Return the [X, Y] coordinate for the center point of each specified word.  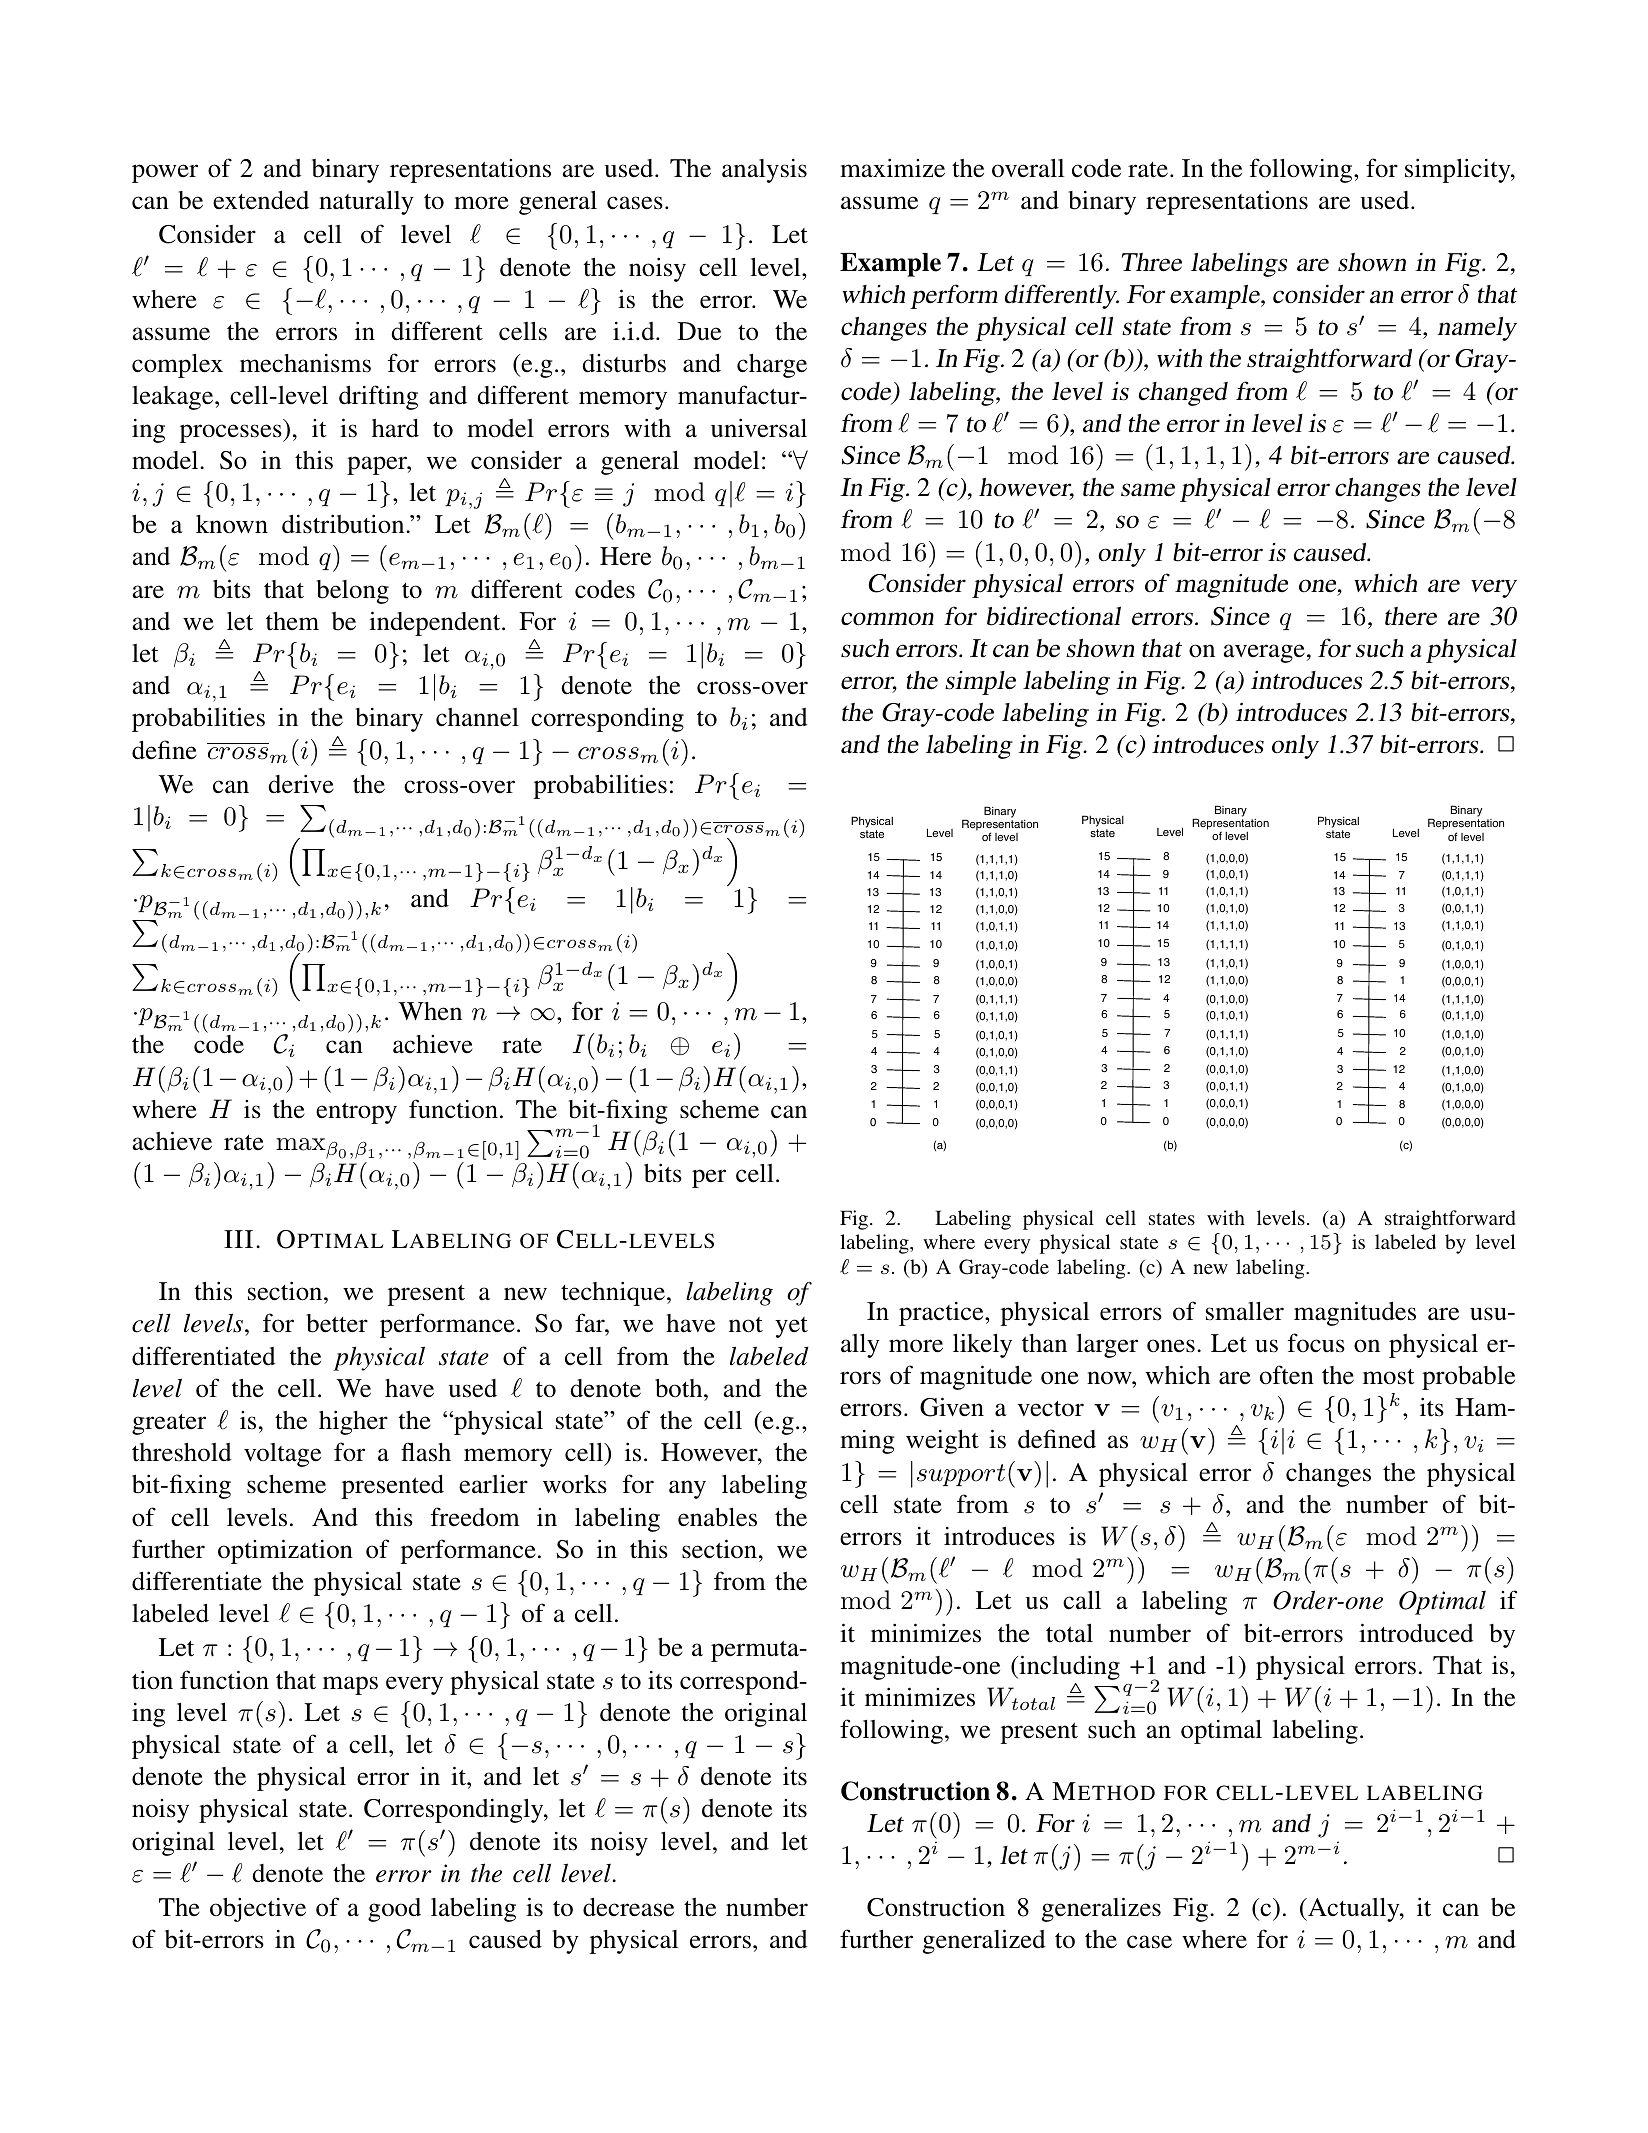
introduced [1416, 1633]
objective [258, 1910]
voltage [282, 1455]
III [238, 1239]
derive [301, 784]
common [887, 619]
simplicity [1459, 170]
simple [980, 683]
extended [261, 200]
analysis [764, 171]
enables [717, 1517]
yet [791, 1327]
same [1148, 490]
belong [353, 592]
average [1264, 653]
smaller [1245, 1311]
